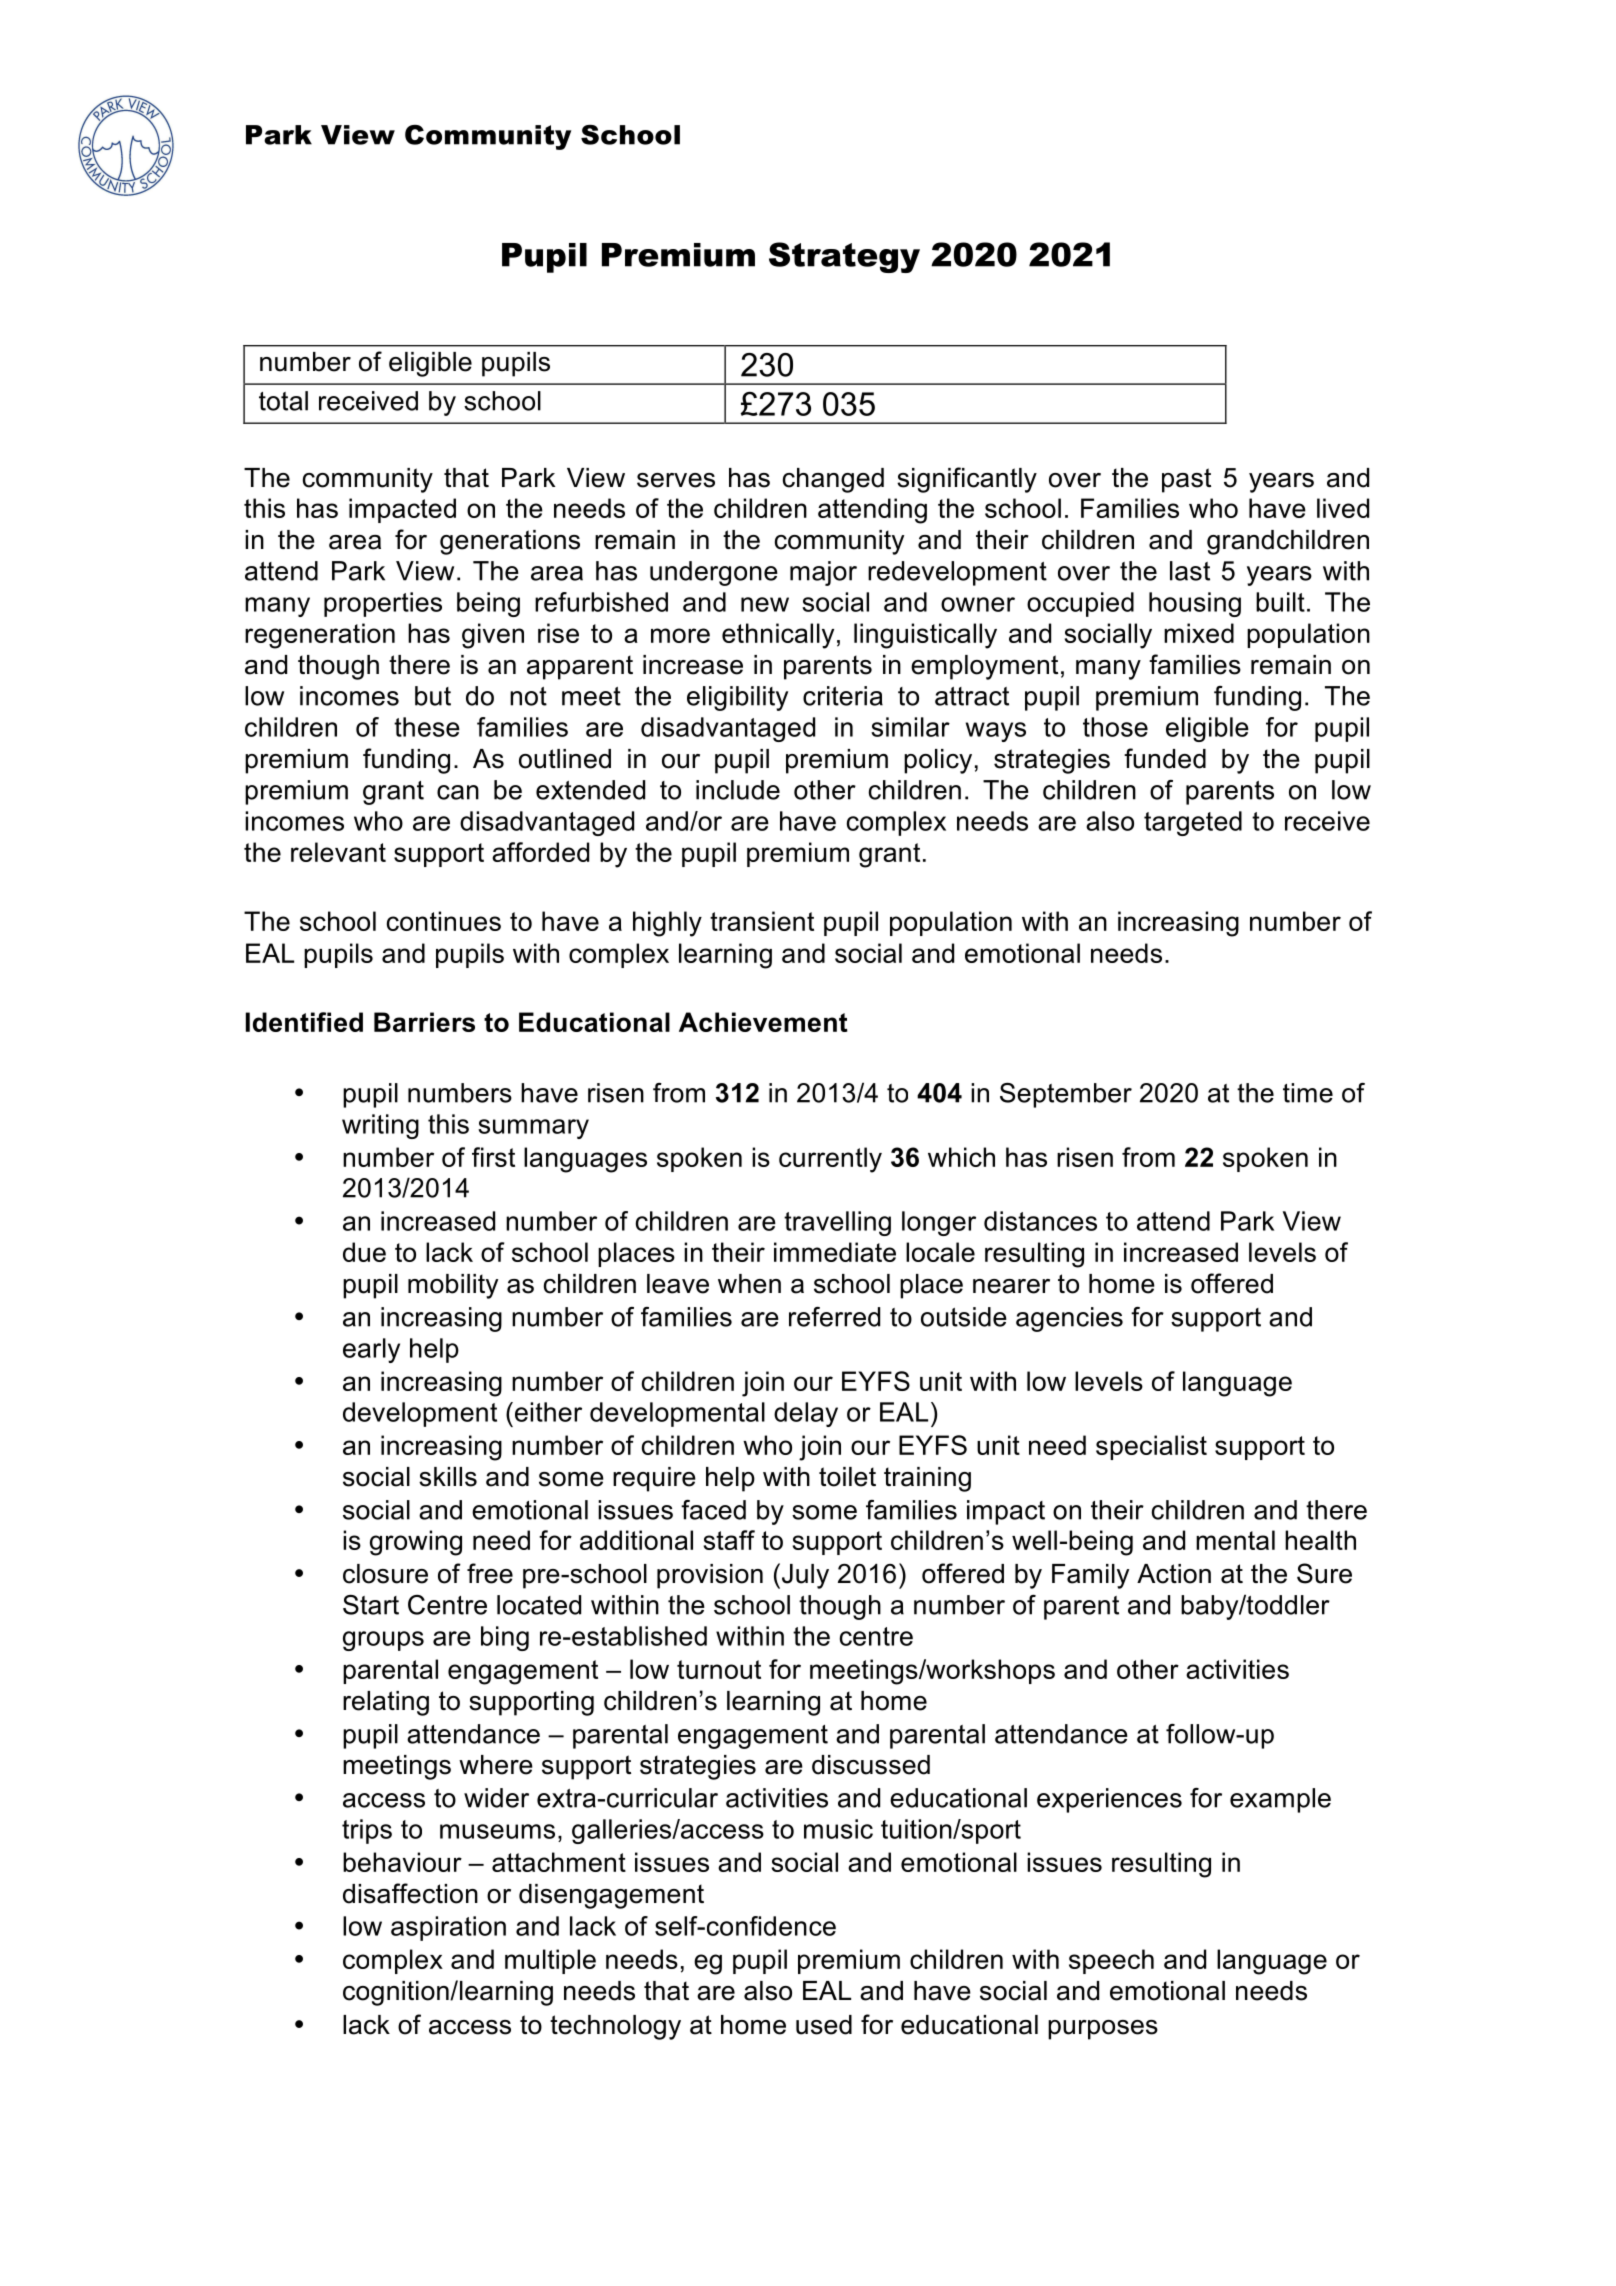 The width and height of the screenshot is (1616, 2286). What do you see at coordinates (1186, 480) in the screenshot?
I see `past` at bounding box center [1186, 480].
